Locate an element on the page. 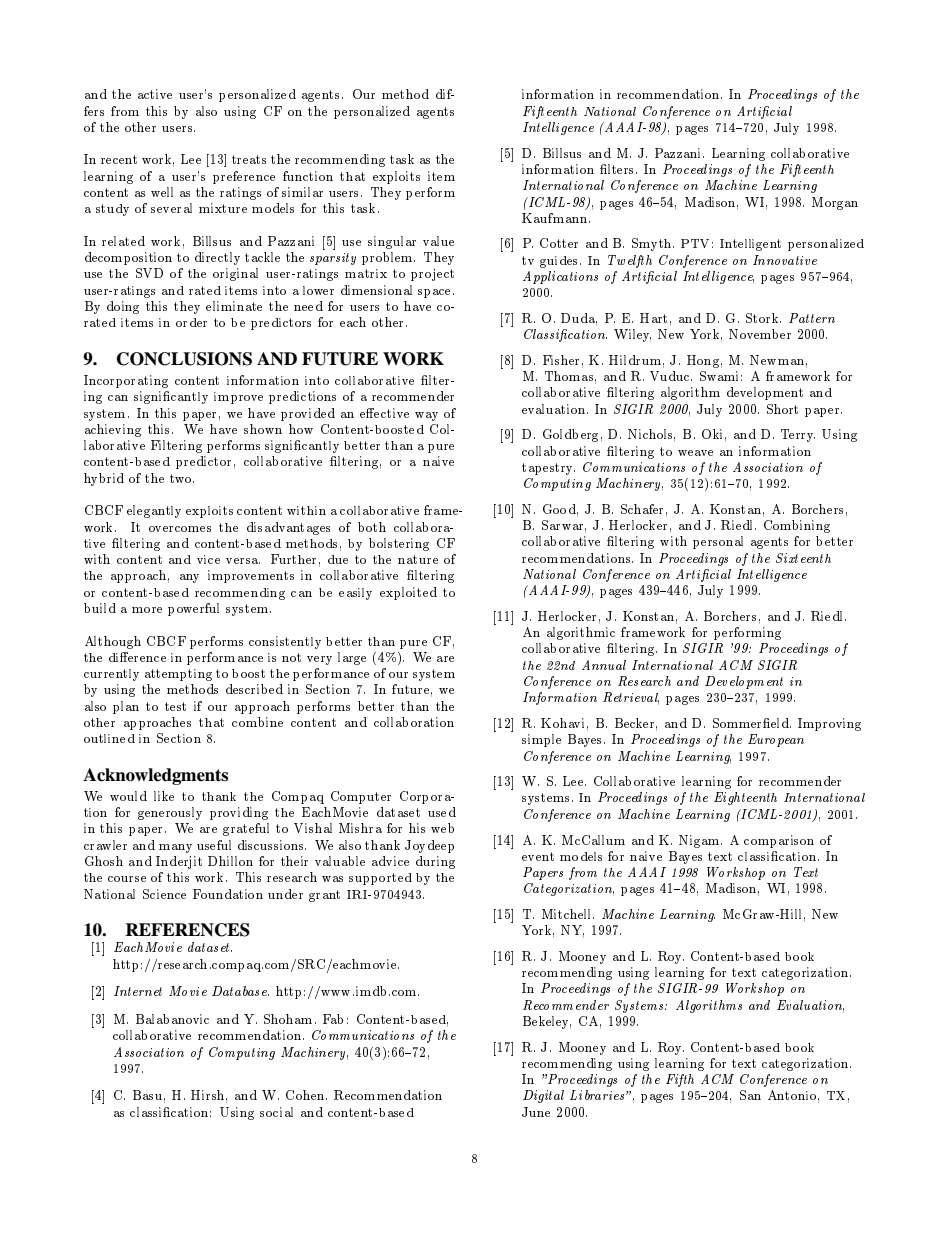 The image size is (952, 1233). during is located at coordinates (435, 862).
